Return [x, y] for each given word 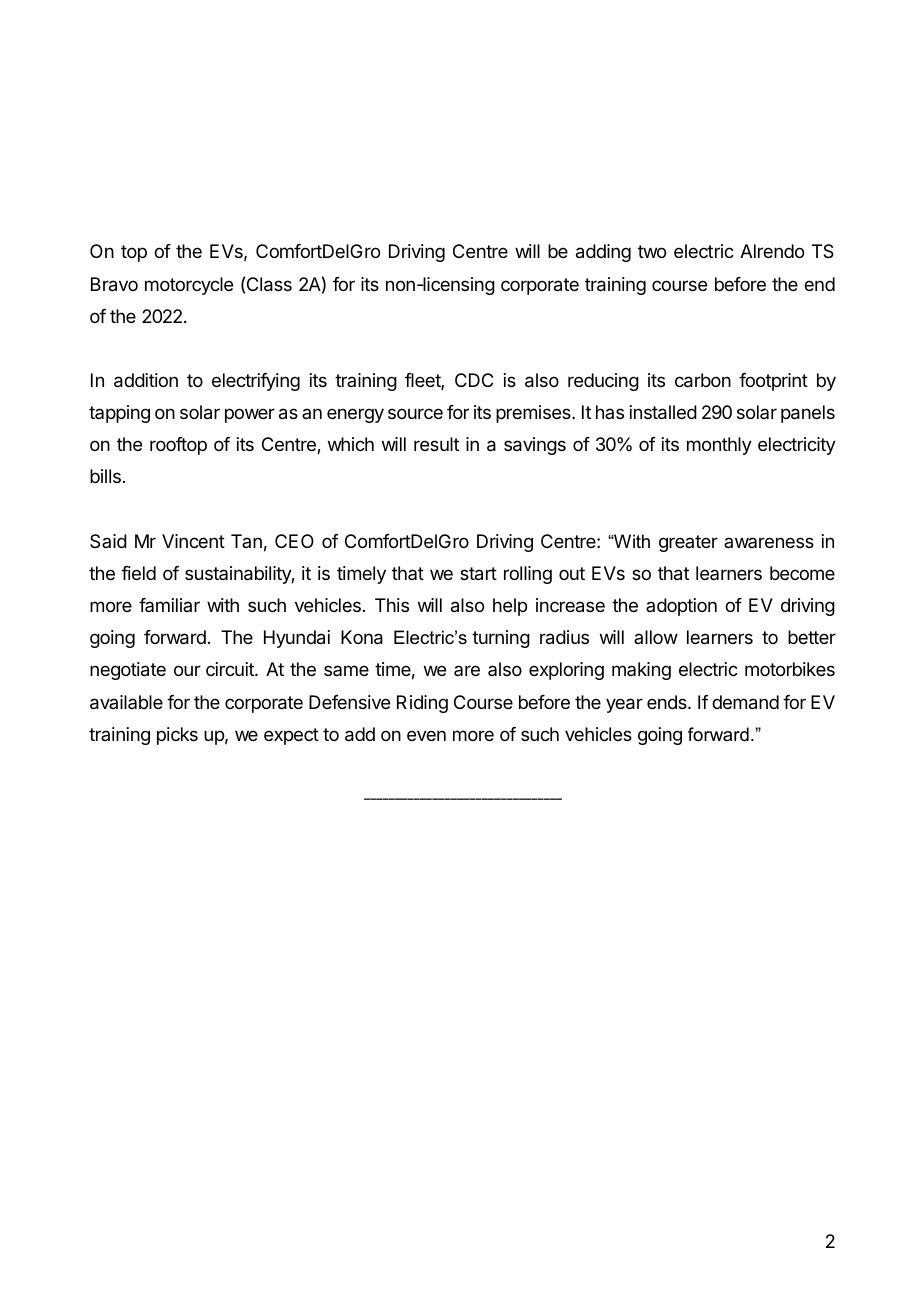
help [510, 607]
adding [603, 253]
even [426, 735]
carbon [703, 380]
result [436, 444]
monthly [719, 446]
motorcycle [189, 286]
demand [745, 702]
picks [177, 736]
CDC [474, 380]
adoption [681, 607]
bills [105, 476]
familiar [169, 605]
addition [146, 380]
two [652, 251]
